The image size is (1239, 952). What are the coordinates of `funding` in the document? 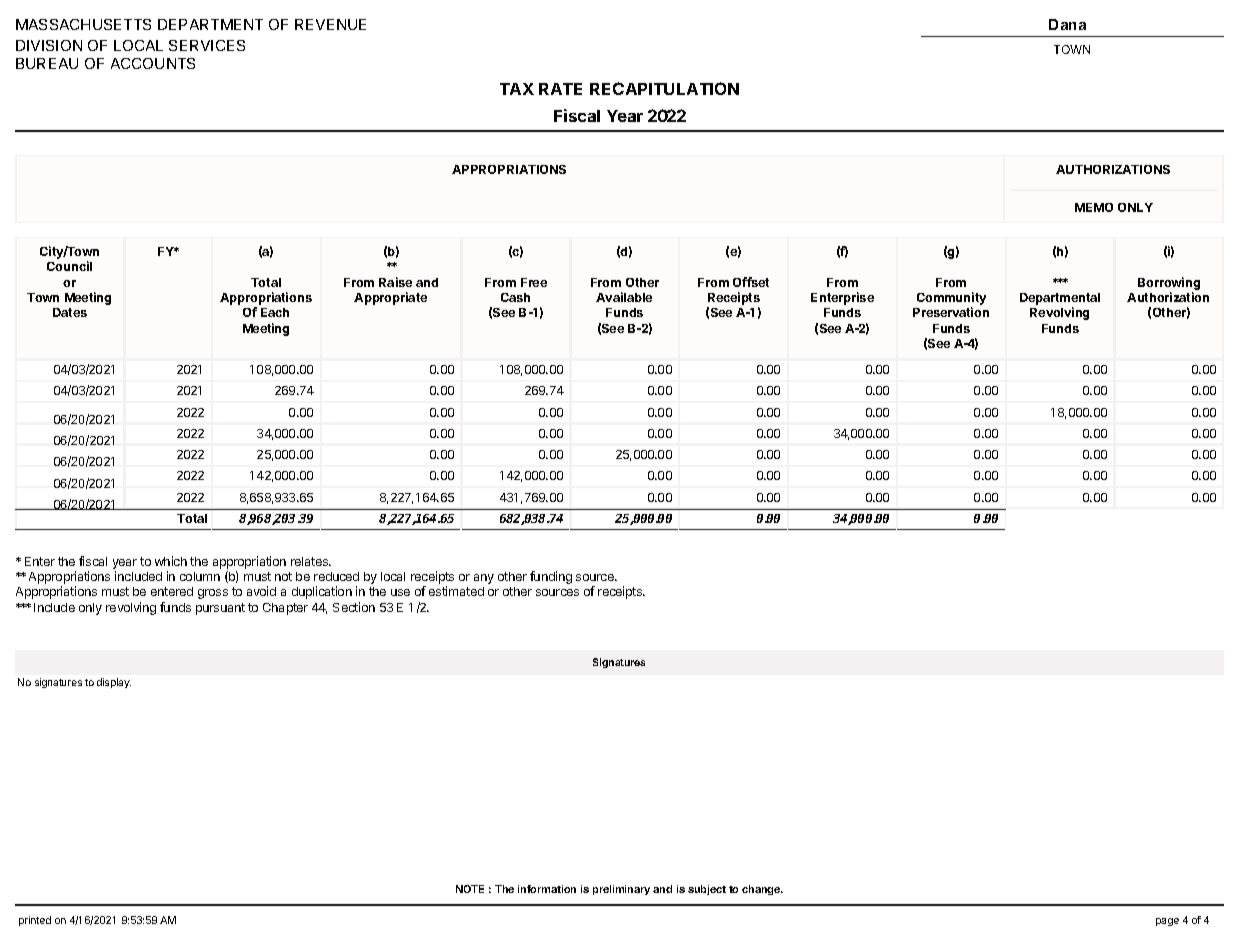 It's located at (551, 577).
